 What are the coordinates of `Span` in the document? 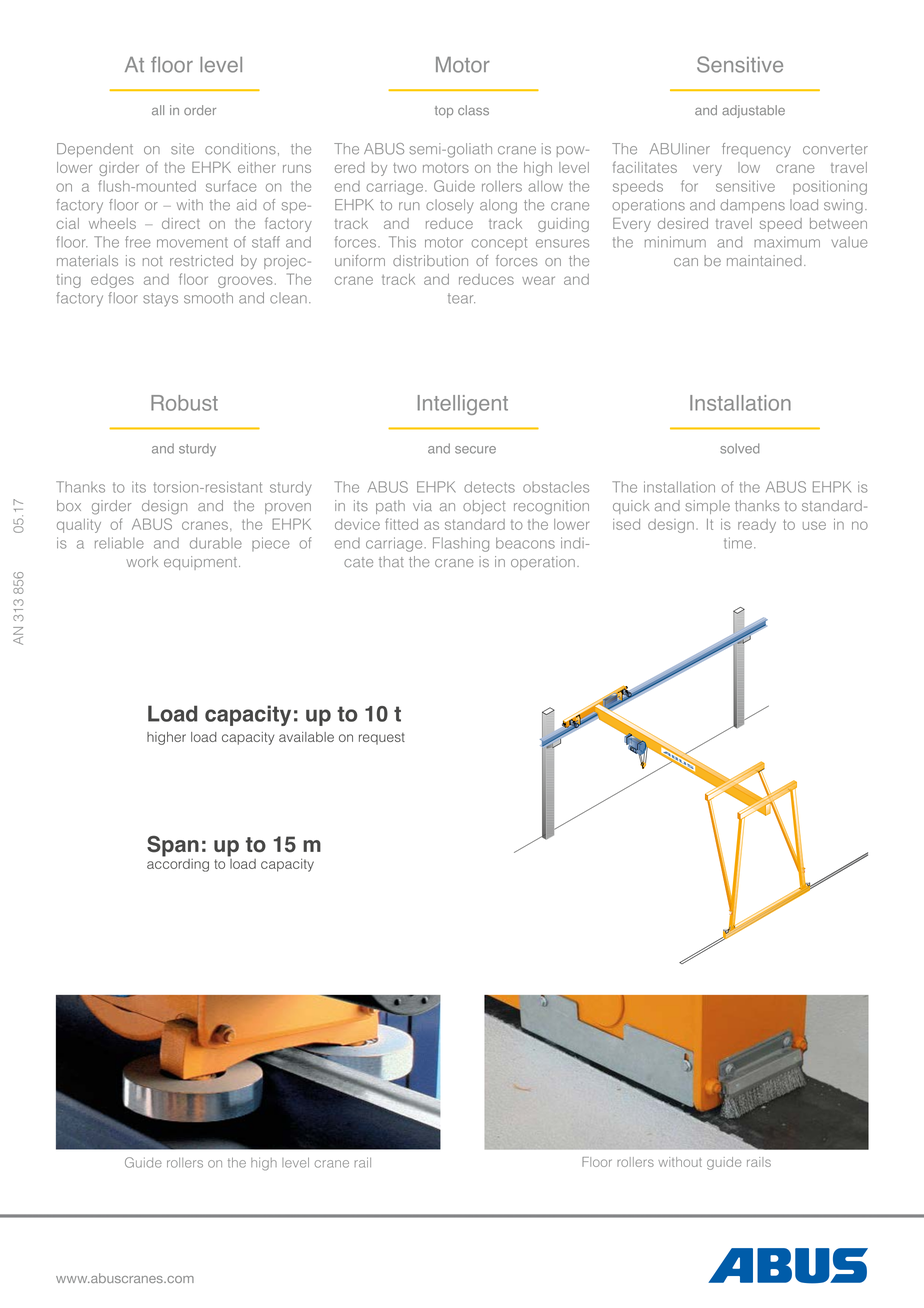 It's located at (173, 846).
